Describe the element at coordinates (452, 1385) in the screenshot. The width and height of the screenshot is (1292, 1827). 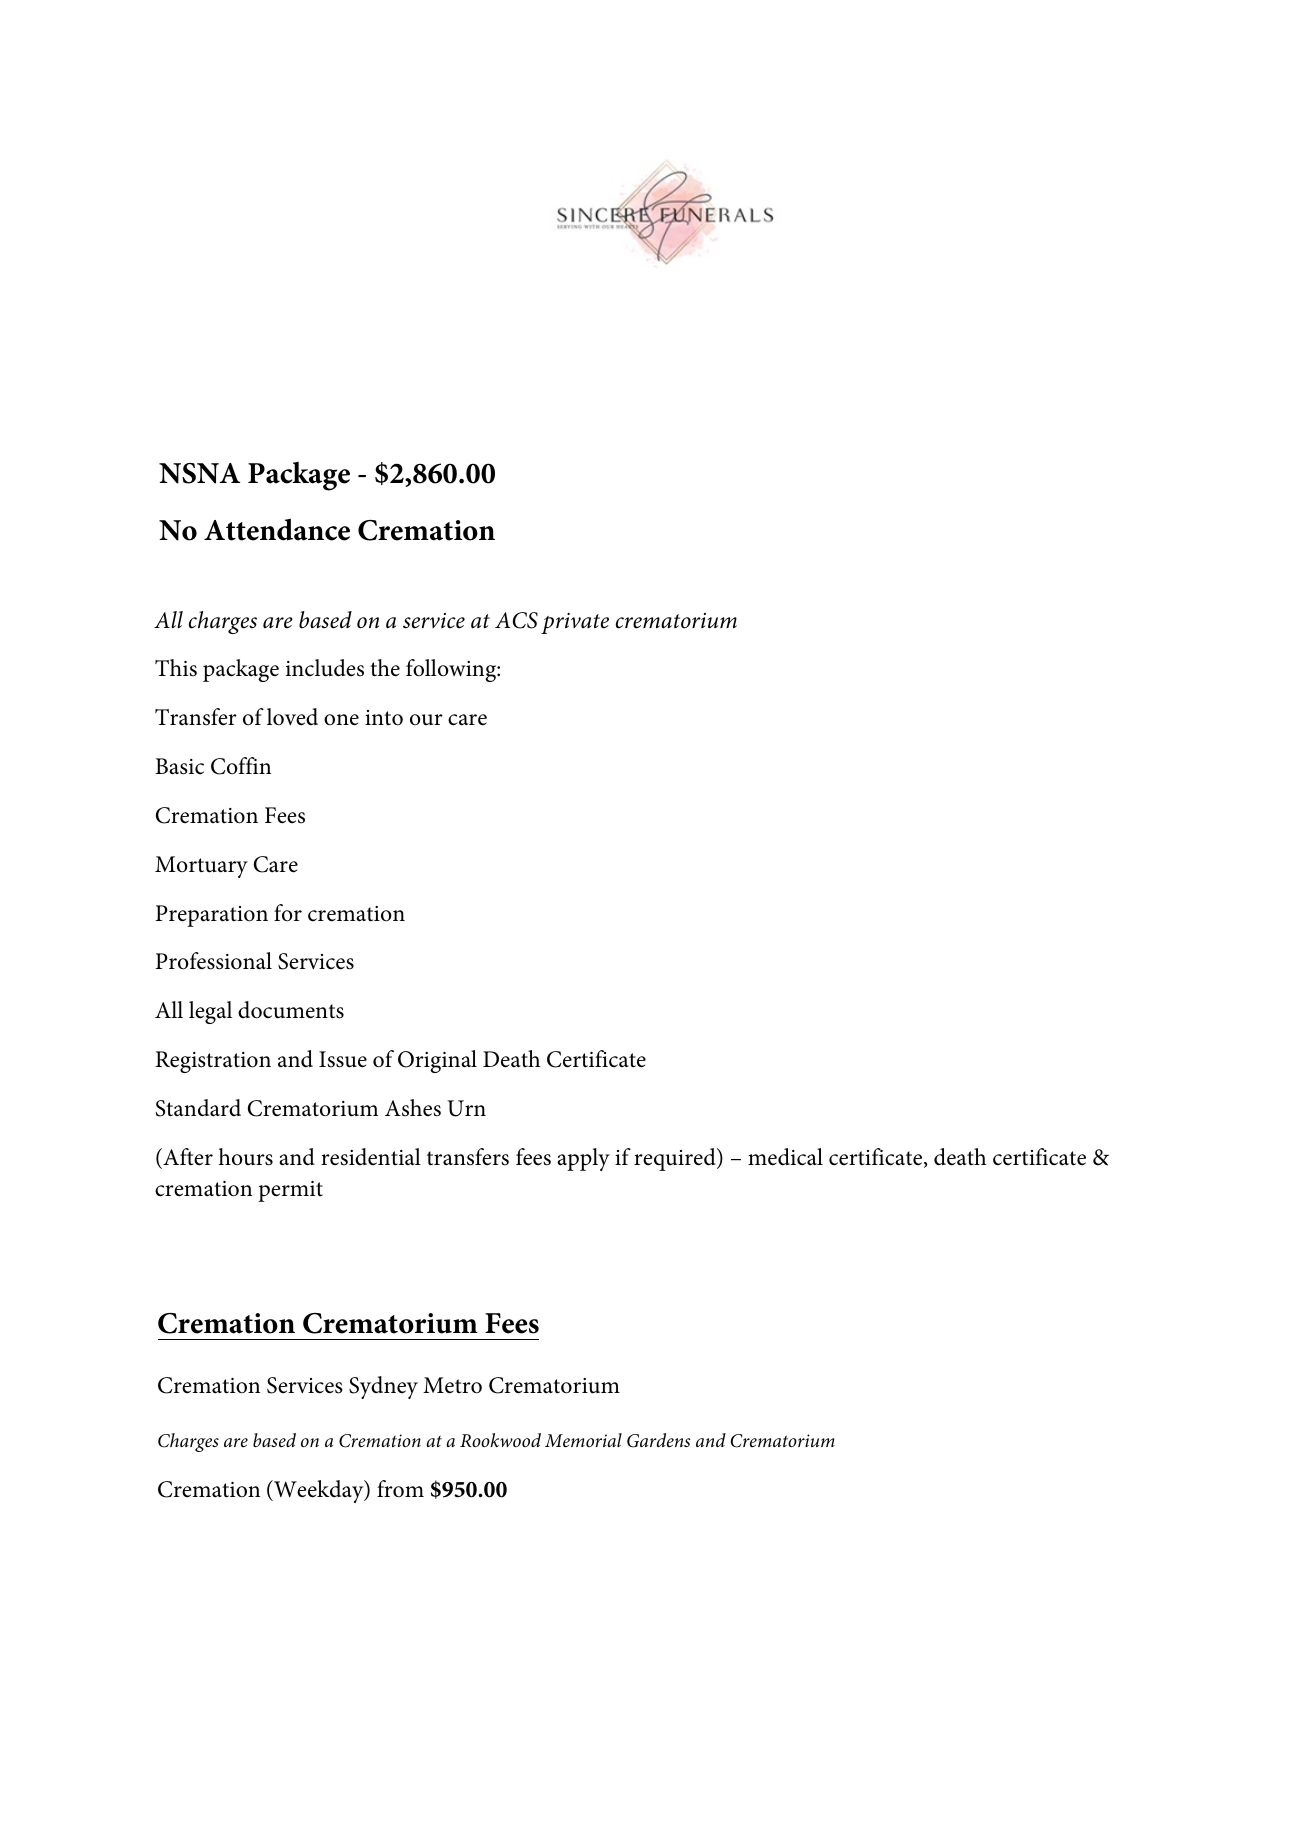
I see `Metro` at that location.
